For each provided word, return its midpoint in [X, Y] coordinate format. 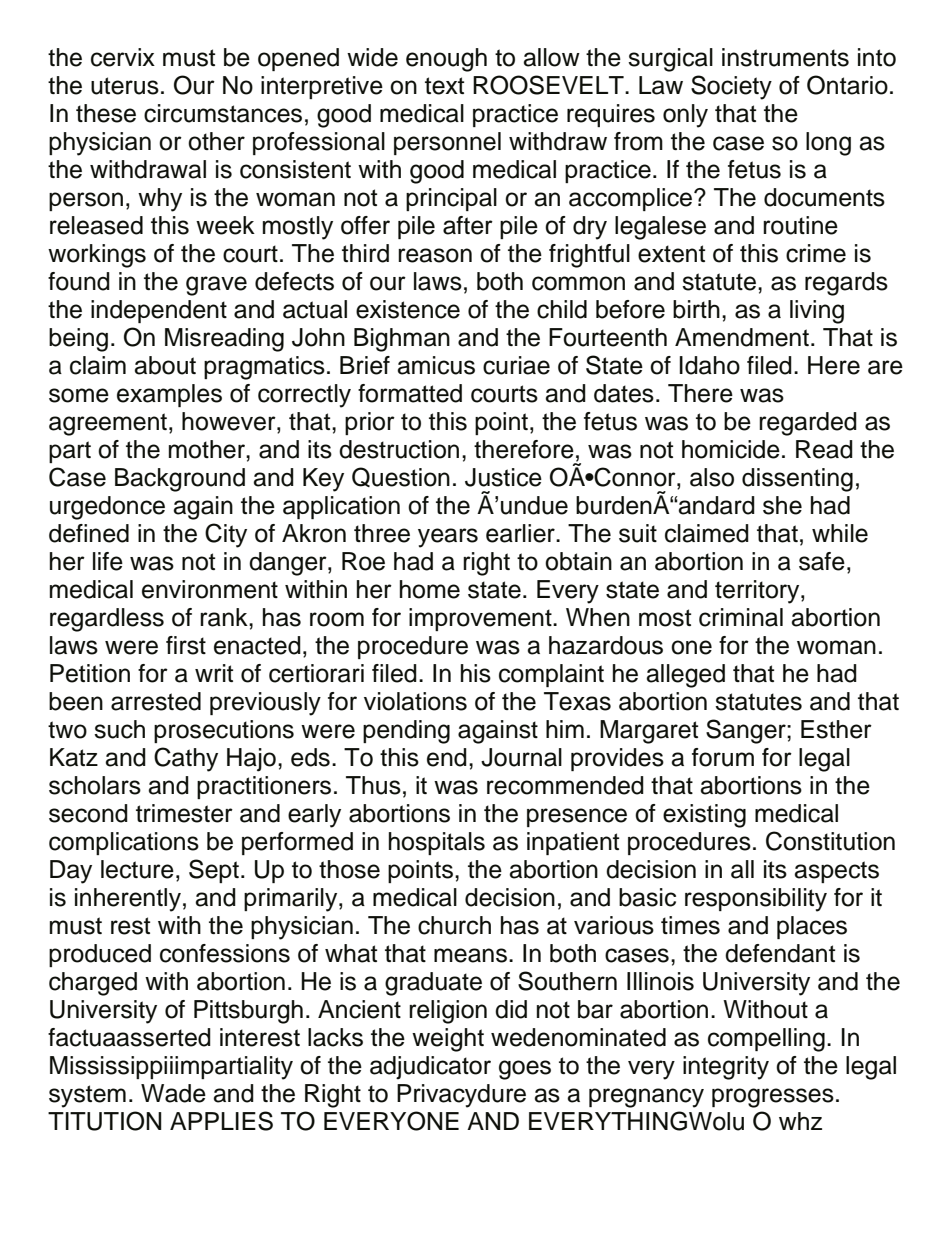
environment [210, 589]
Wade [173, 1093]
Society [731, 87]
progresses [773, 1098]
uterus [125, 86]
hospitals [437, 843]
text [444, 86]
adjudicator [430, 1067]
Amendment [742, 337]
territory [758, 592]
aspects [836, 872]
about [165, 365]
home [430, 589]
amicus [436, 365]
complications [124, 843]
